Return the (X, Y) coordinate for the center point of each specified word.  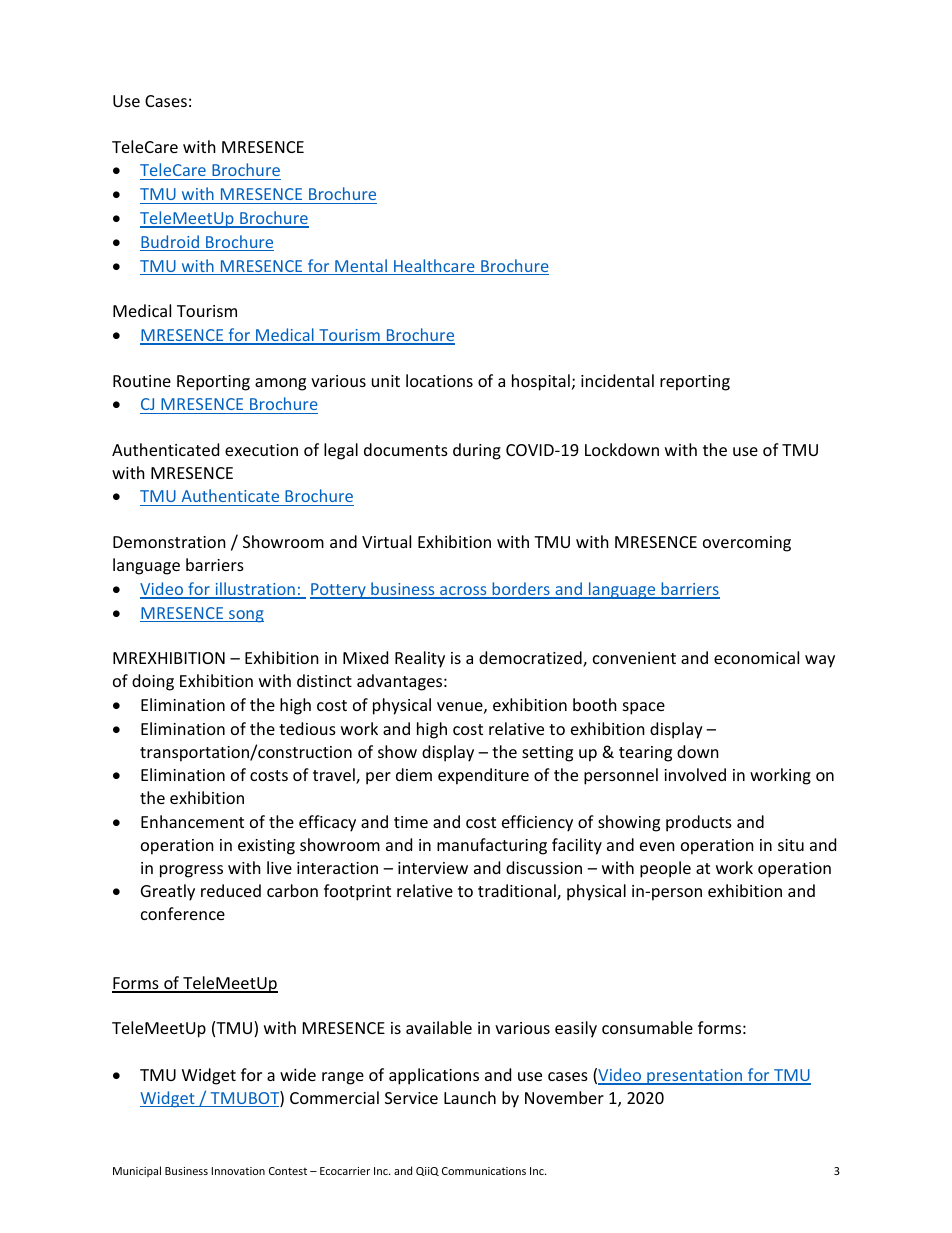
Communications (484, 1171)
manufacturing (492, 846)
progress (191, 871)
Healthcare (434, 267)
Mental (361, 267)
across (463, 592)
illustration (255, 590)
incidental (617, 380)
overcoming (747, 544)
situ (791, 845)
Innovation (238, 1171)
